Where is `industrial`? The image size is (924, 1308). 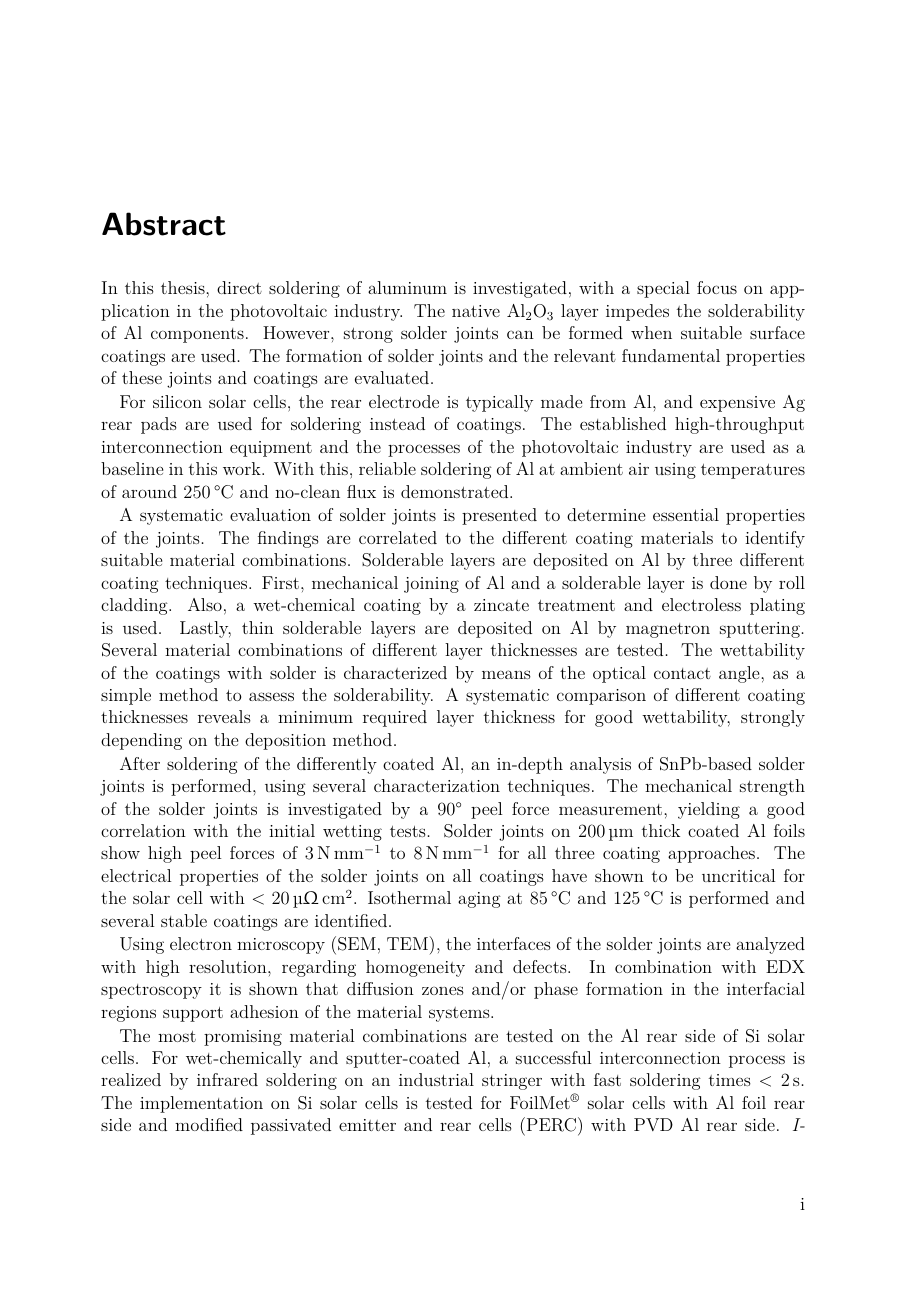
industrial is located at coordinates (436, 1079).
